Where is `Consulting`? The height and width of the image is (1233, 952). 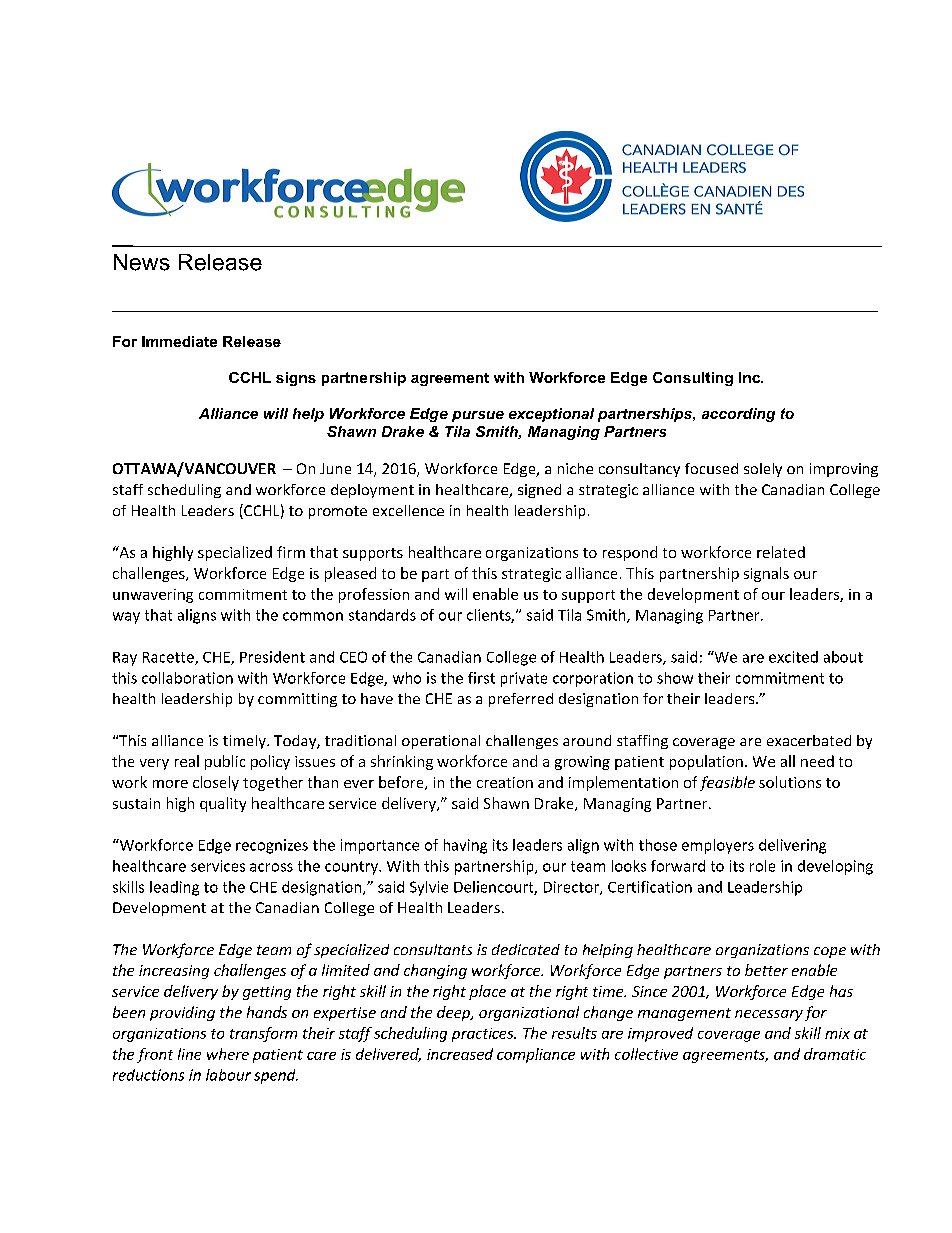
Consulting is located at coordinates (693, 379).
